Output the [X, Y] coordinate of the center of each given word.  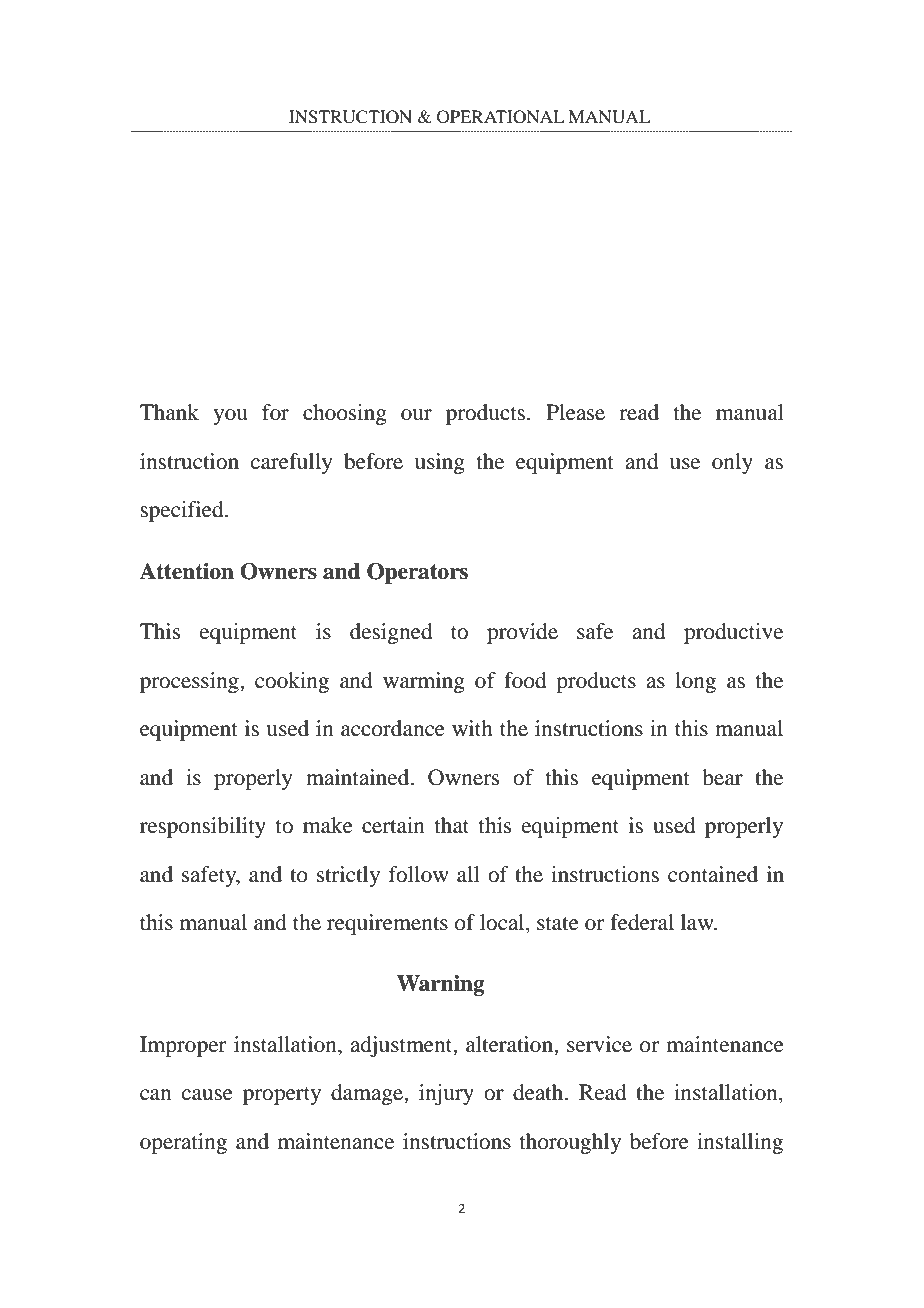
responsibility [203, 827]
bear [722, 777]
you [230, 417]
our [416, 415]
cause [207, 1095]
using [440, 463]
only [732, 463]
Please [575, 412]
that [452, 825]
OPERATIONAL [501, 117]
